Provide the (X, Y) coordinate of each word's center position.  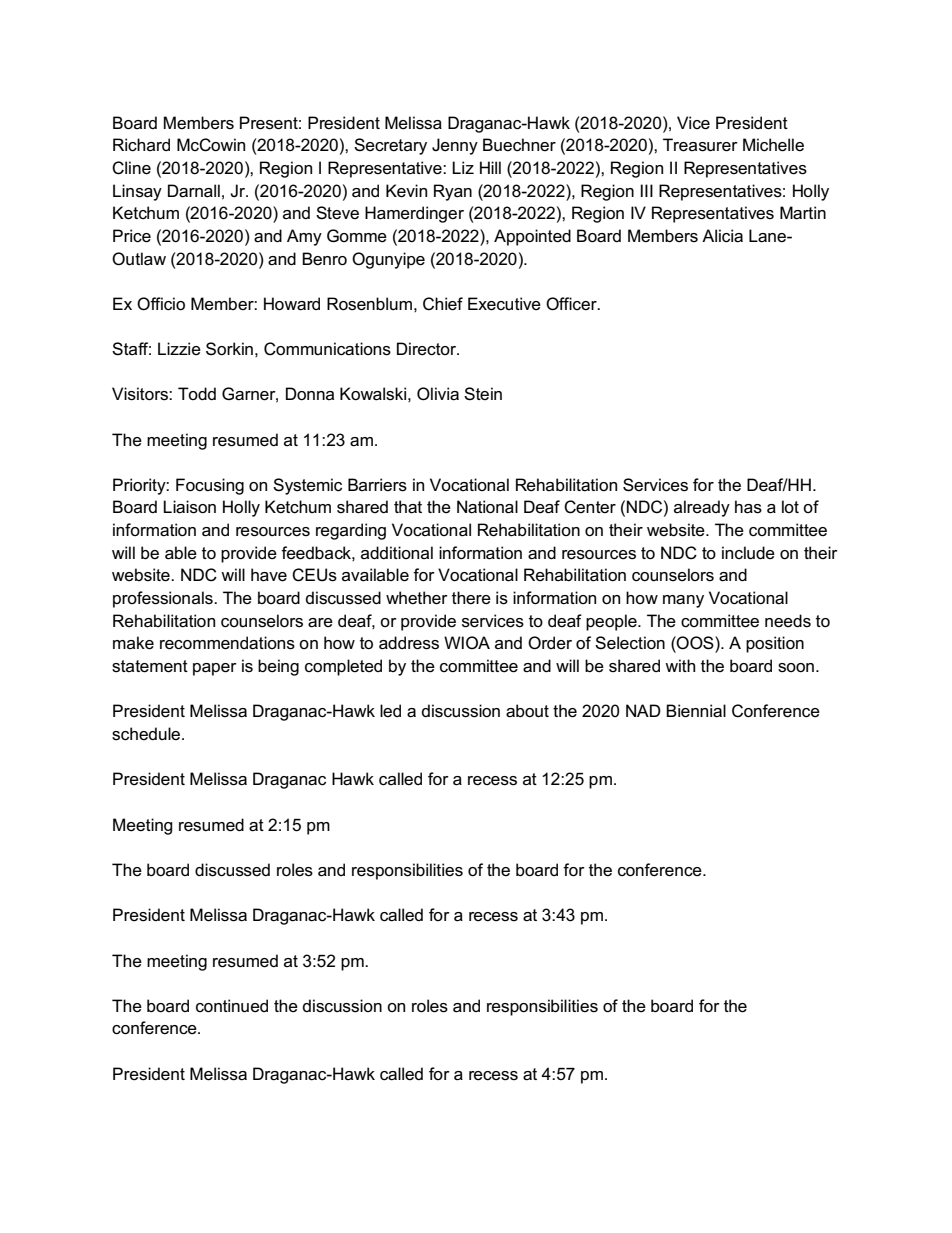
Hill (490, 167)
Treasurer (700, 145)
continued (232, 1006)
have (269, 575)
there (471, 598)
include (748, 553)
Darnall (194, 191)
